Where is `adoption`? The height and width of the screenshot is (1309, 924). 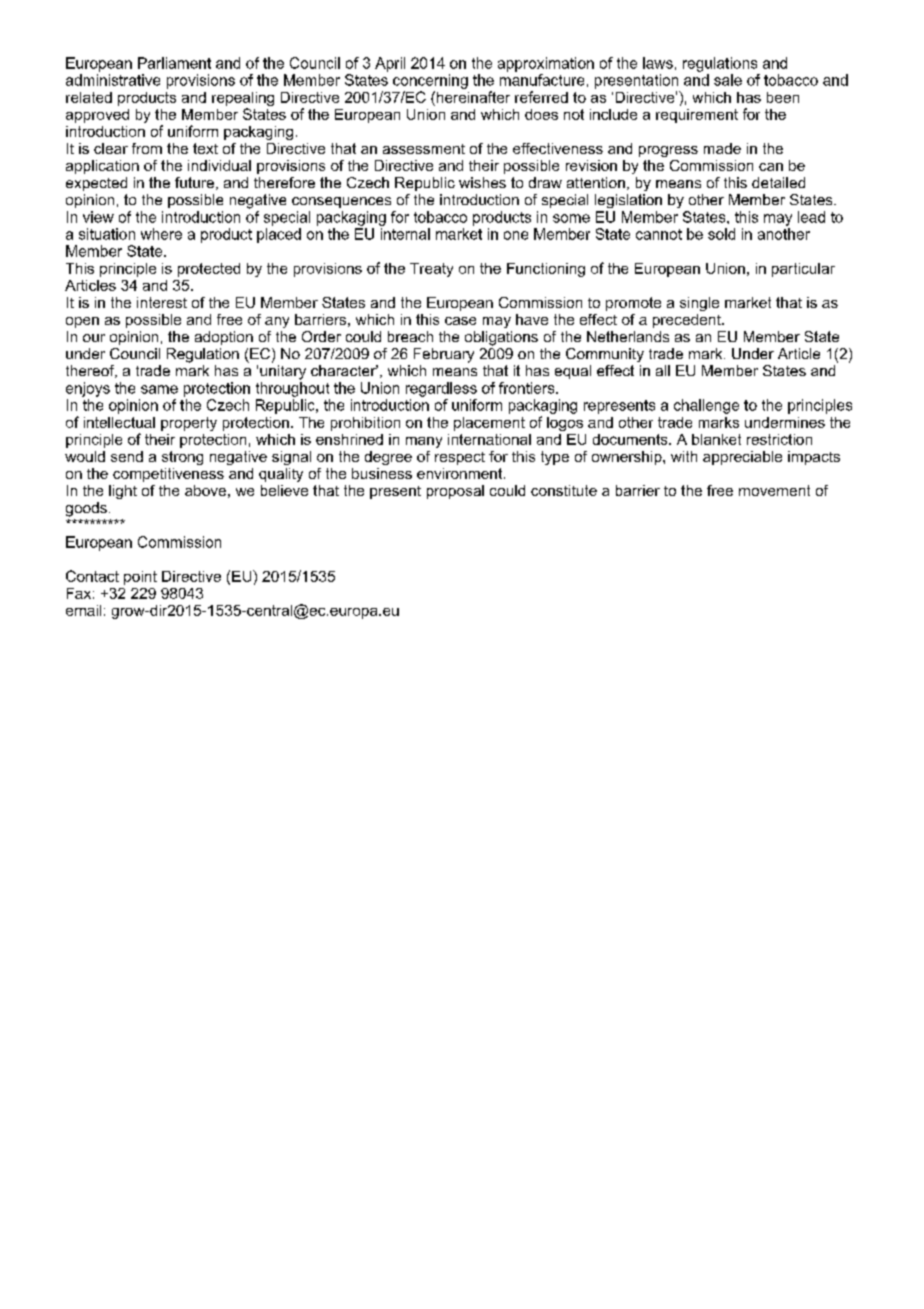 adoption is located at coordinates (224, 338).
